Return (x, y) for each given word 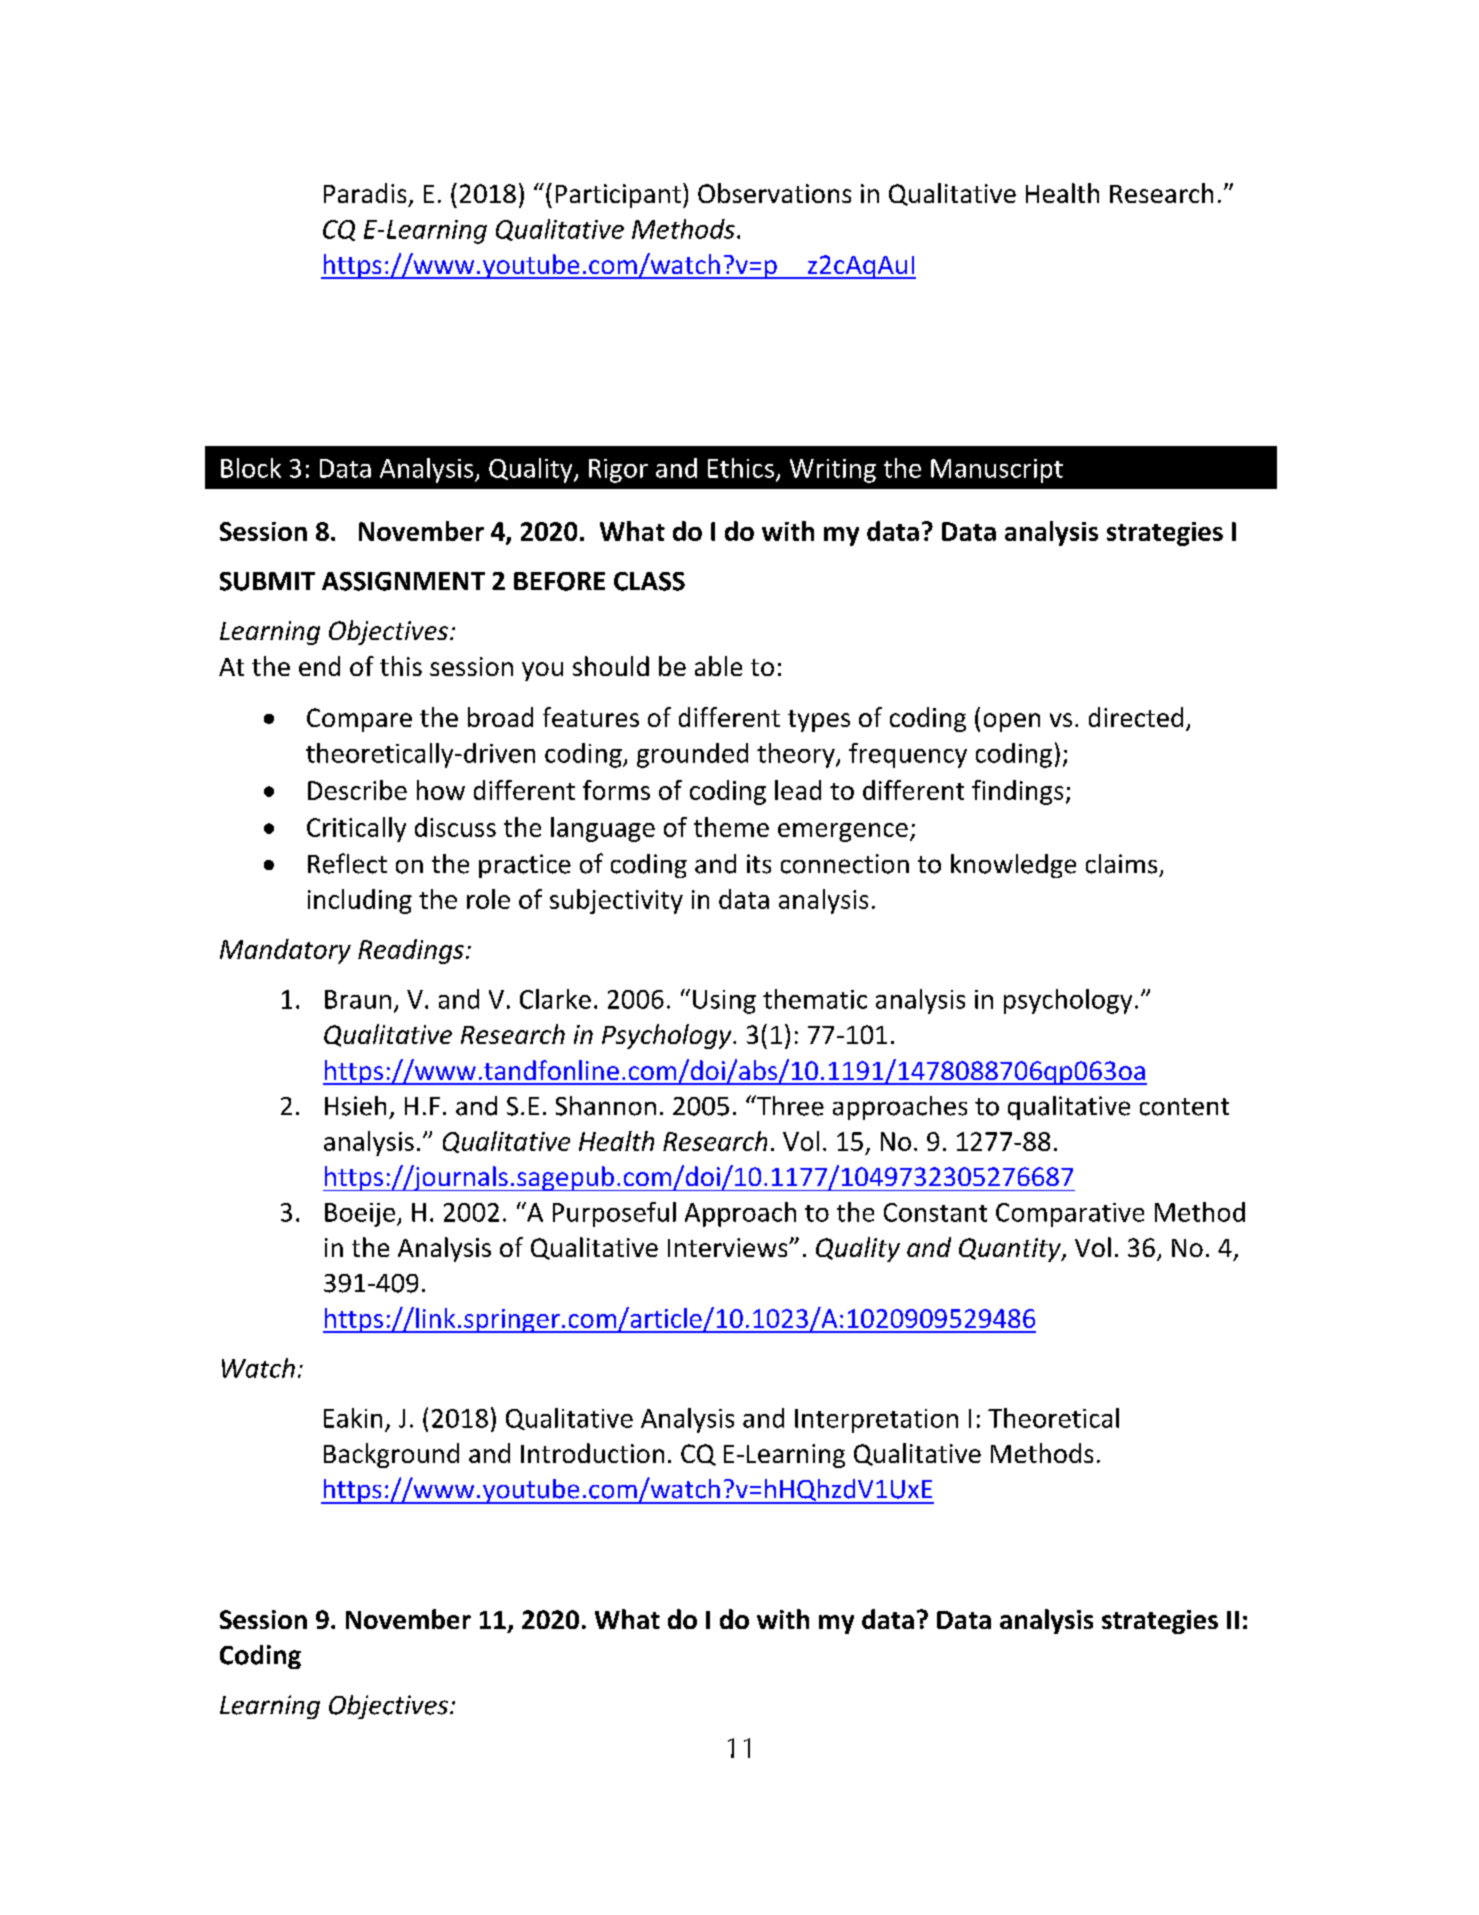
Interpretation (876, 1421)
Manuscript (997, 471)
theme (731, 827)
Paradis (365, 193)
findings (1017, 792)
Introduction (592, 1453)
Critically (356, 829)
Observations (774, 193)
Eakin (353, 1418)
